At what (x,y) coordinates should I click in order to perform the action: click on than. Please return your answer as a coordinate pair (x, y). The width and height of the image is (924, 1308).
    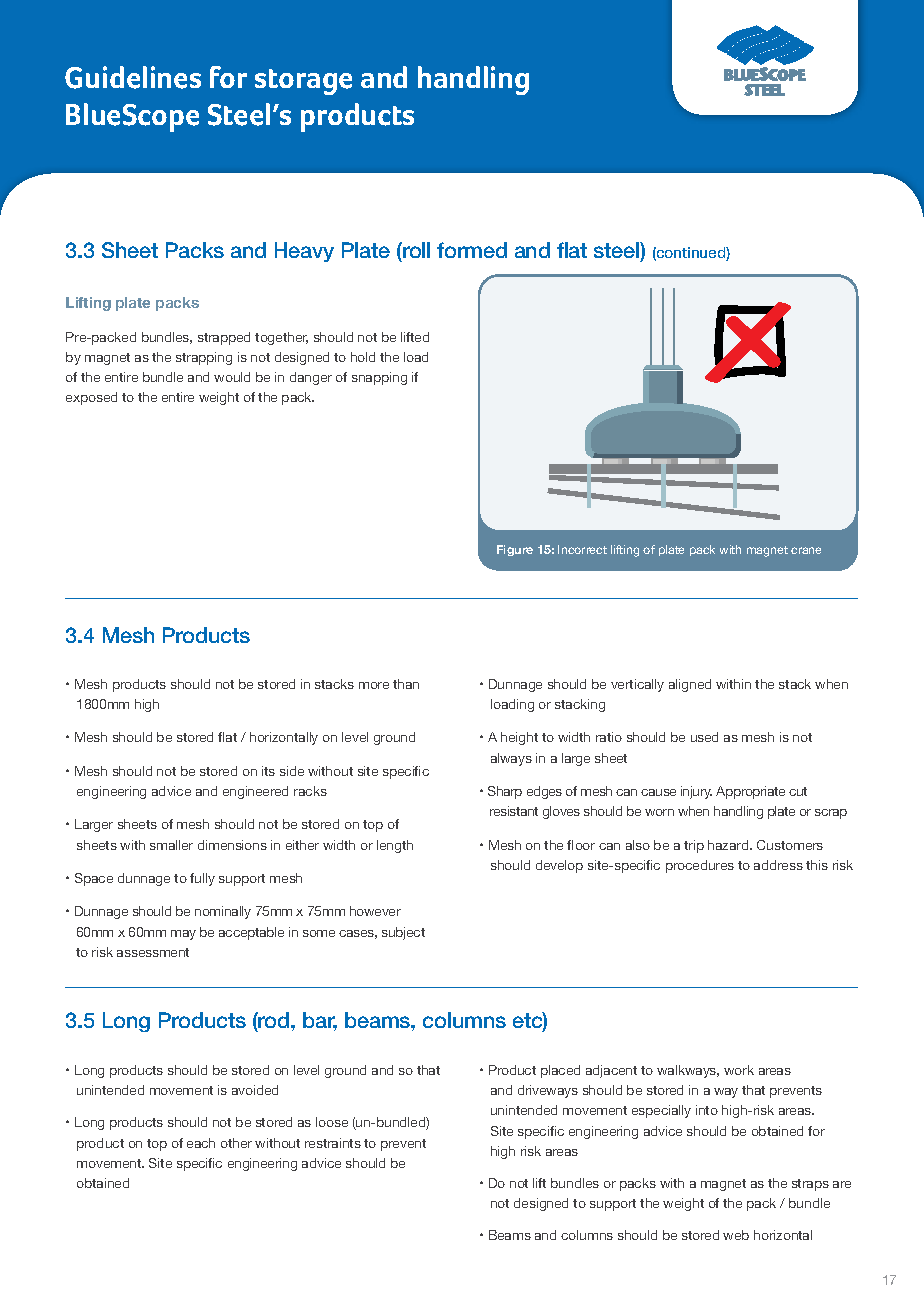
    Looking at the image, I should click on (406, 684).
